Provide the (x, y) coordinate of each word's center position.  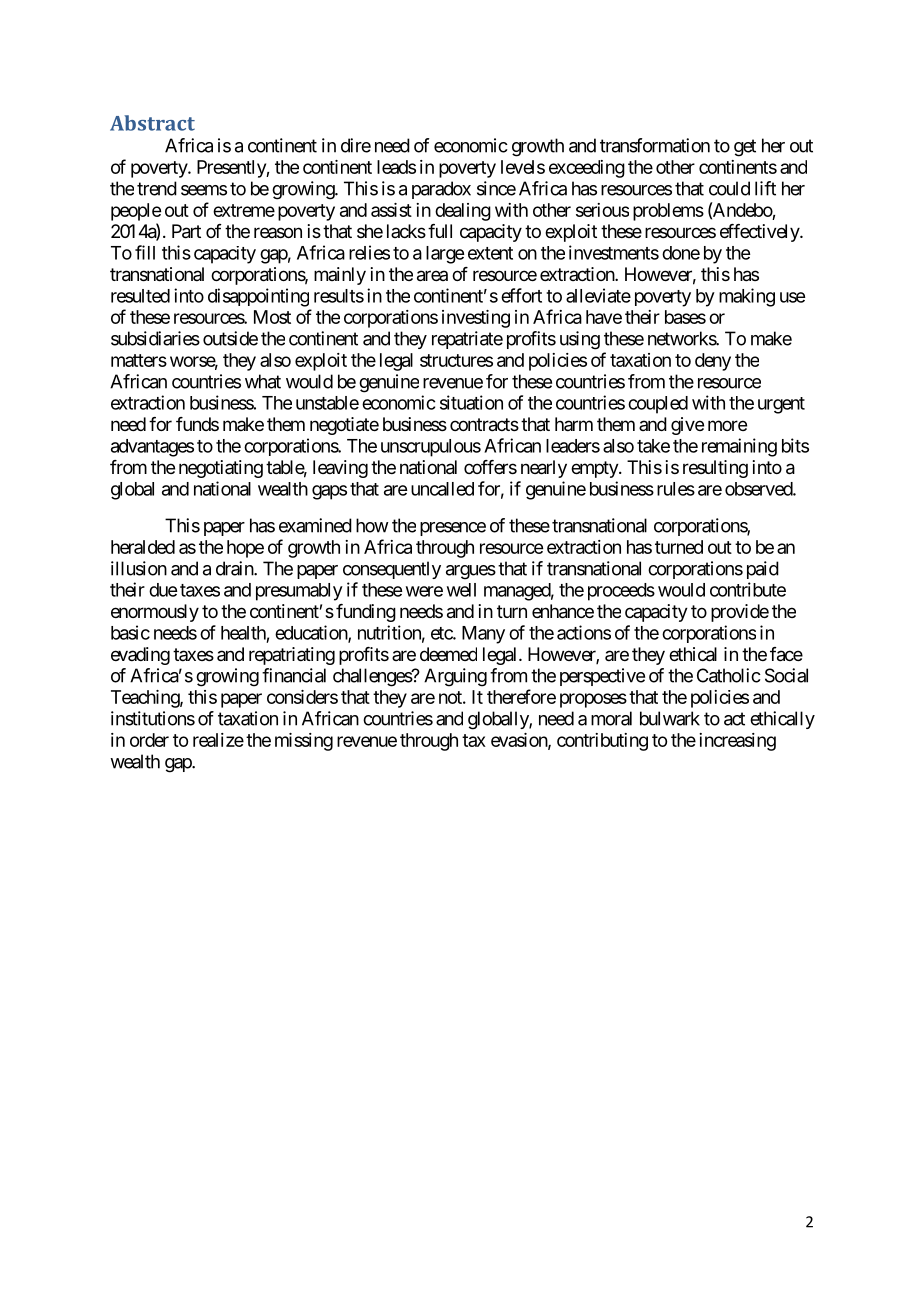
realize (218, 740)
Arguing (455, 677)
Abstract (152, 123)
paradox (441, 190)
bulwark (670, 718)
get (745, 148)
